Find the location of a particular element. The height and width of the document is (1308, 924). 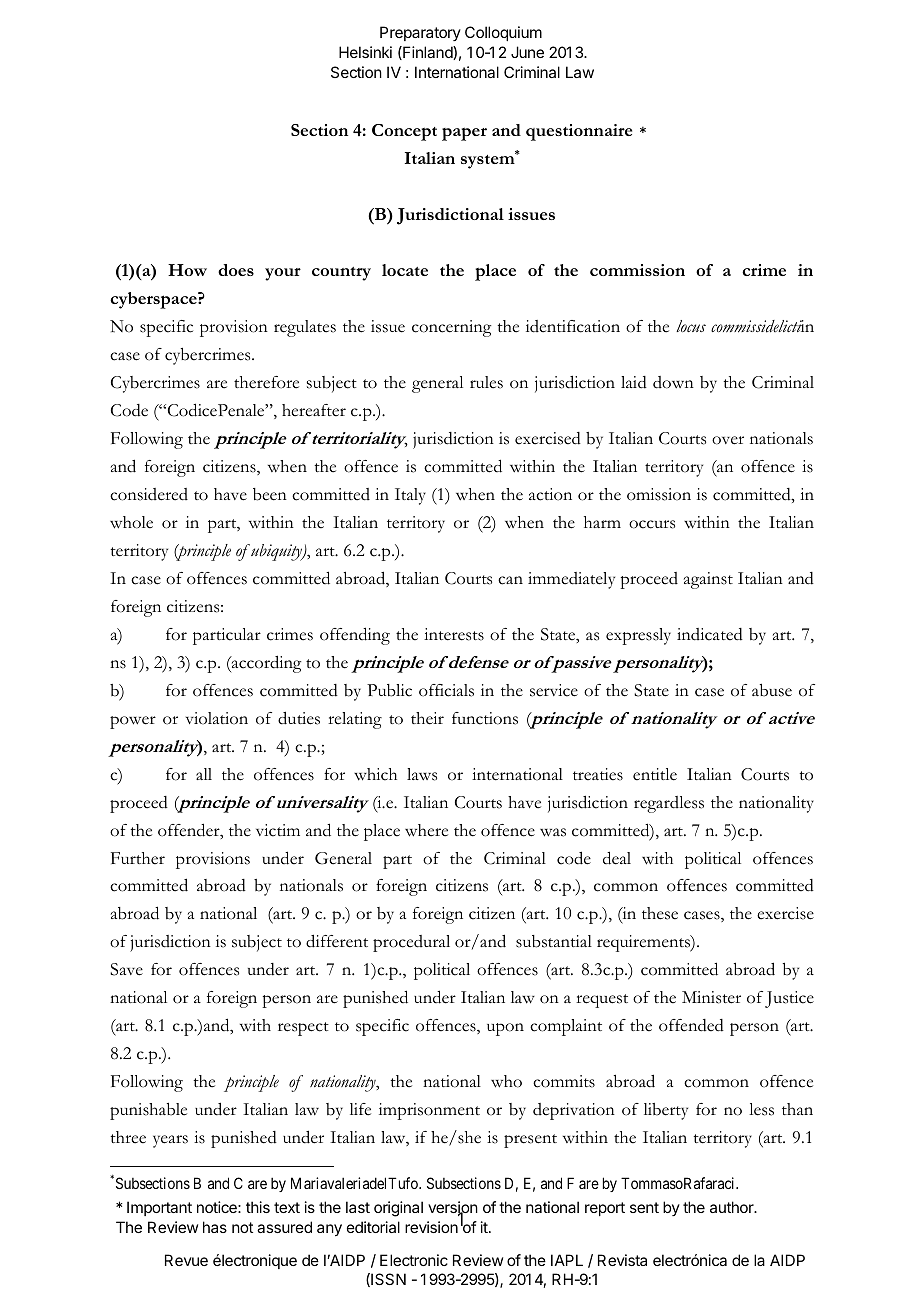

therefore is located at coordinates (266, 382).
